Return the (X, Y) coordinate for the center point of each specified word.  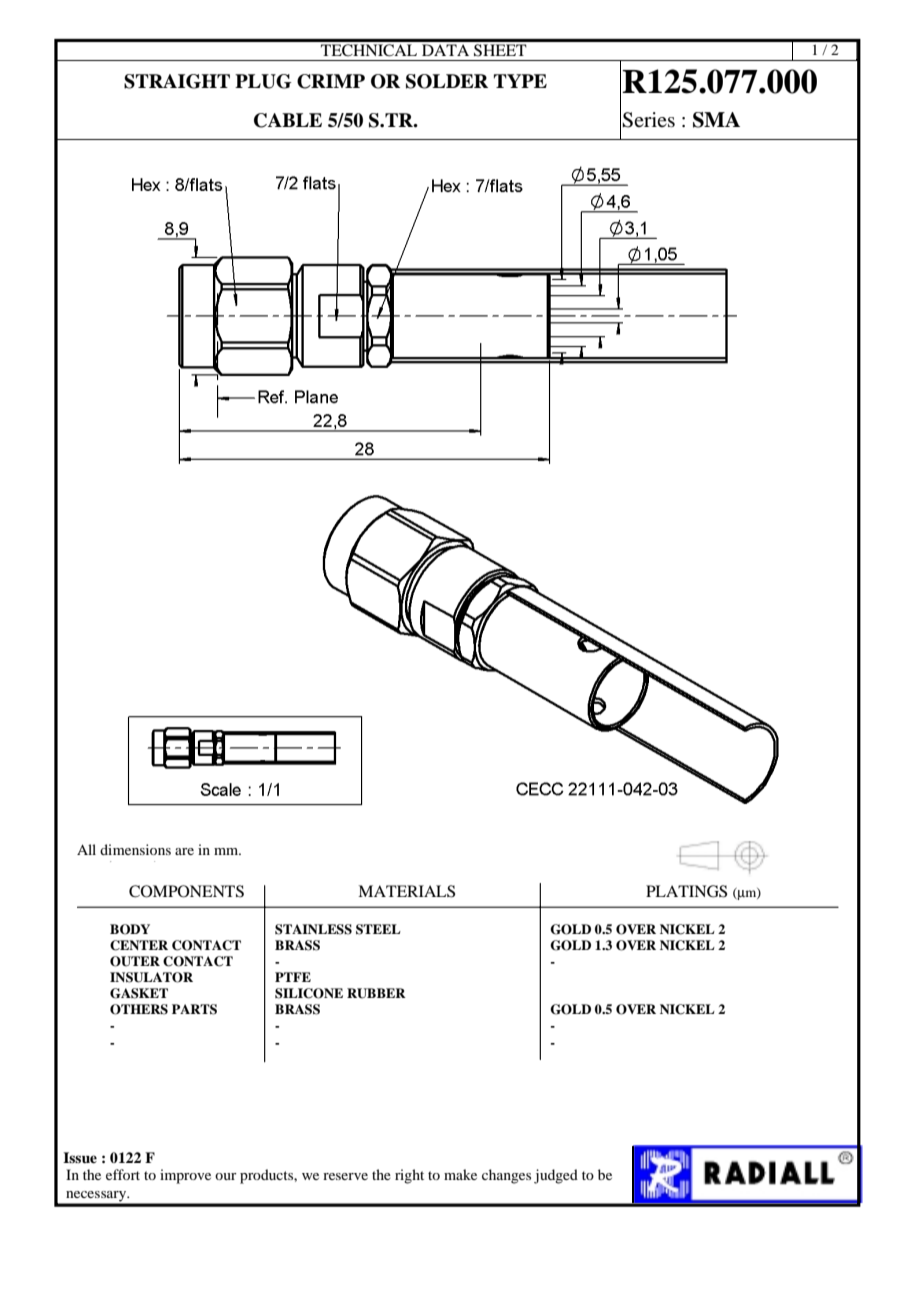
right (409, 1176)
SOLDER (447, 81)
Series (648, 120)
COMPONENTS (186, 891)
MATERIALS (406, 891)
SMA (716, 120)
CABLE (288, 120)
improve (185, 1176)
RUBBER (376, 993)
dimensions (135, 849)
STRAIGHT (177, 81)
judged (556, 1176)
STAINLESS (313, 929)
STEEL (378, 929)
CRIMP (331, 81)
